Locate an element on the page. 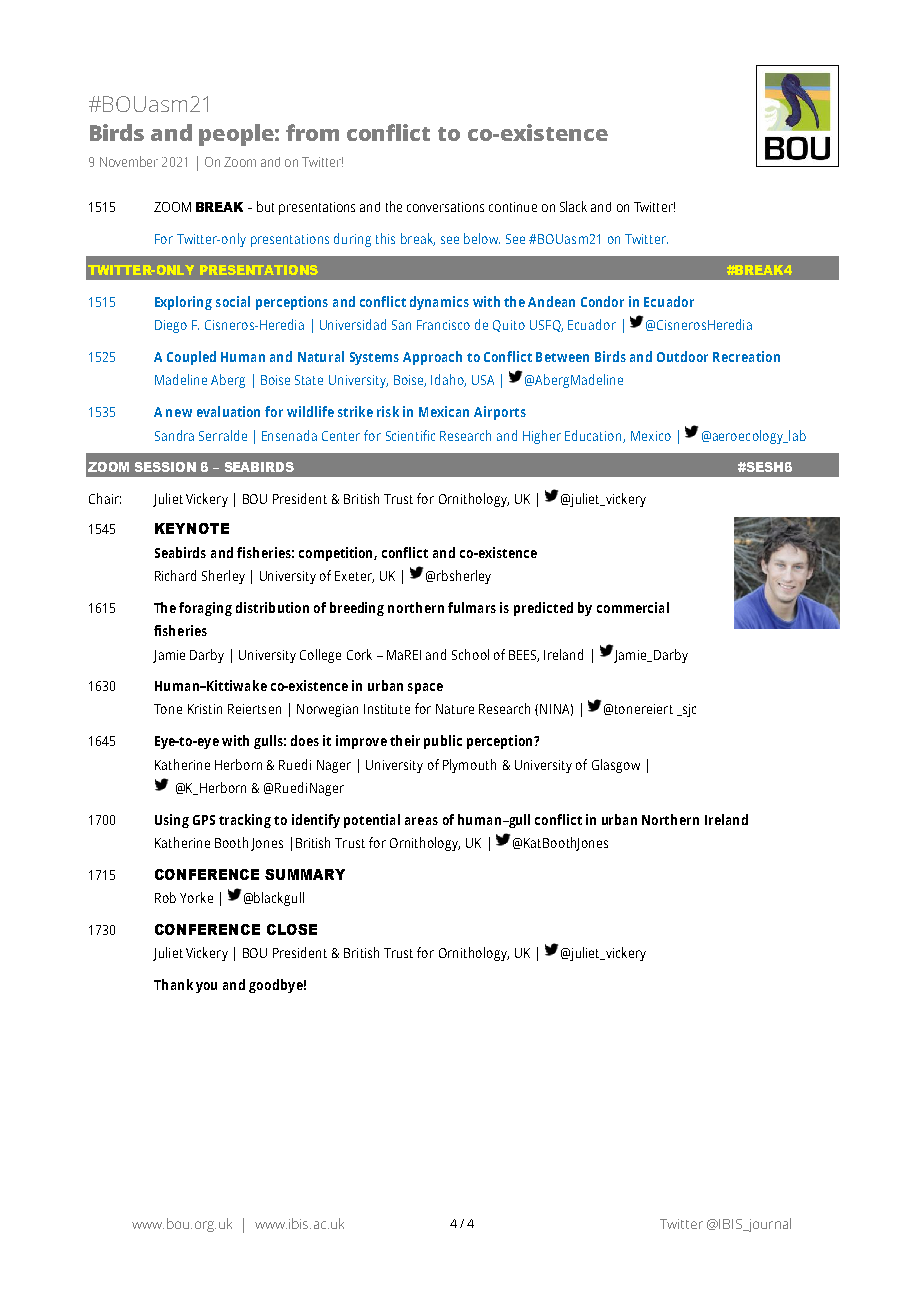 This page has width=924, height=1308. you is located at coordinates (206, 987).
